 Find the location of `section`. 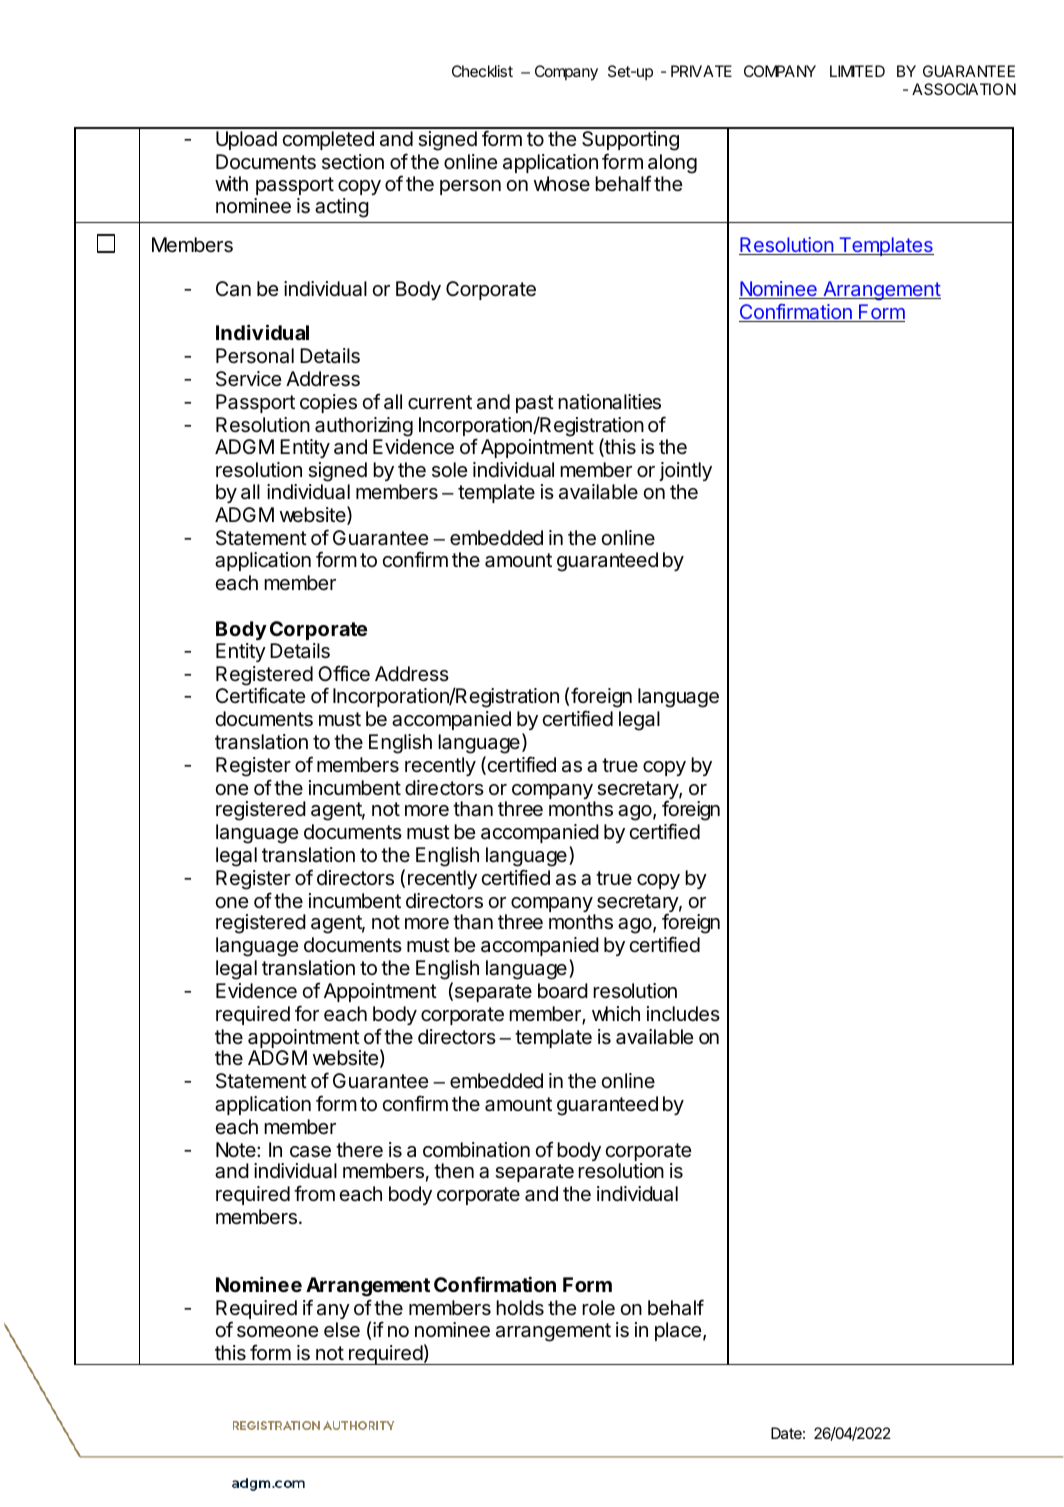

section is located at coordinates (353, 161).
